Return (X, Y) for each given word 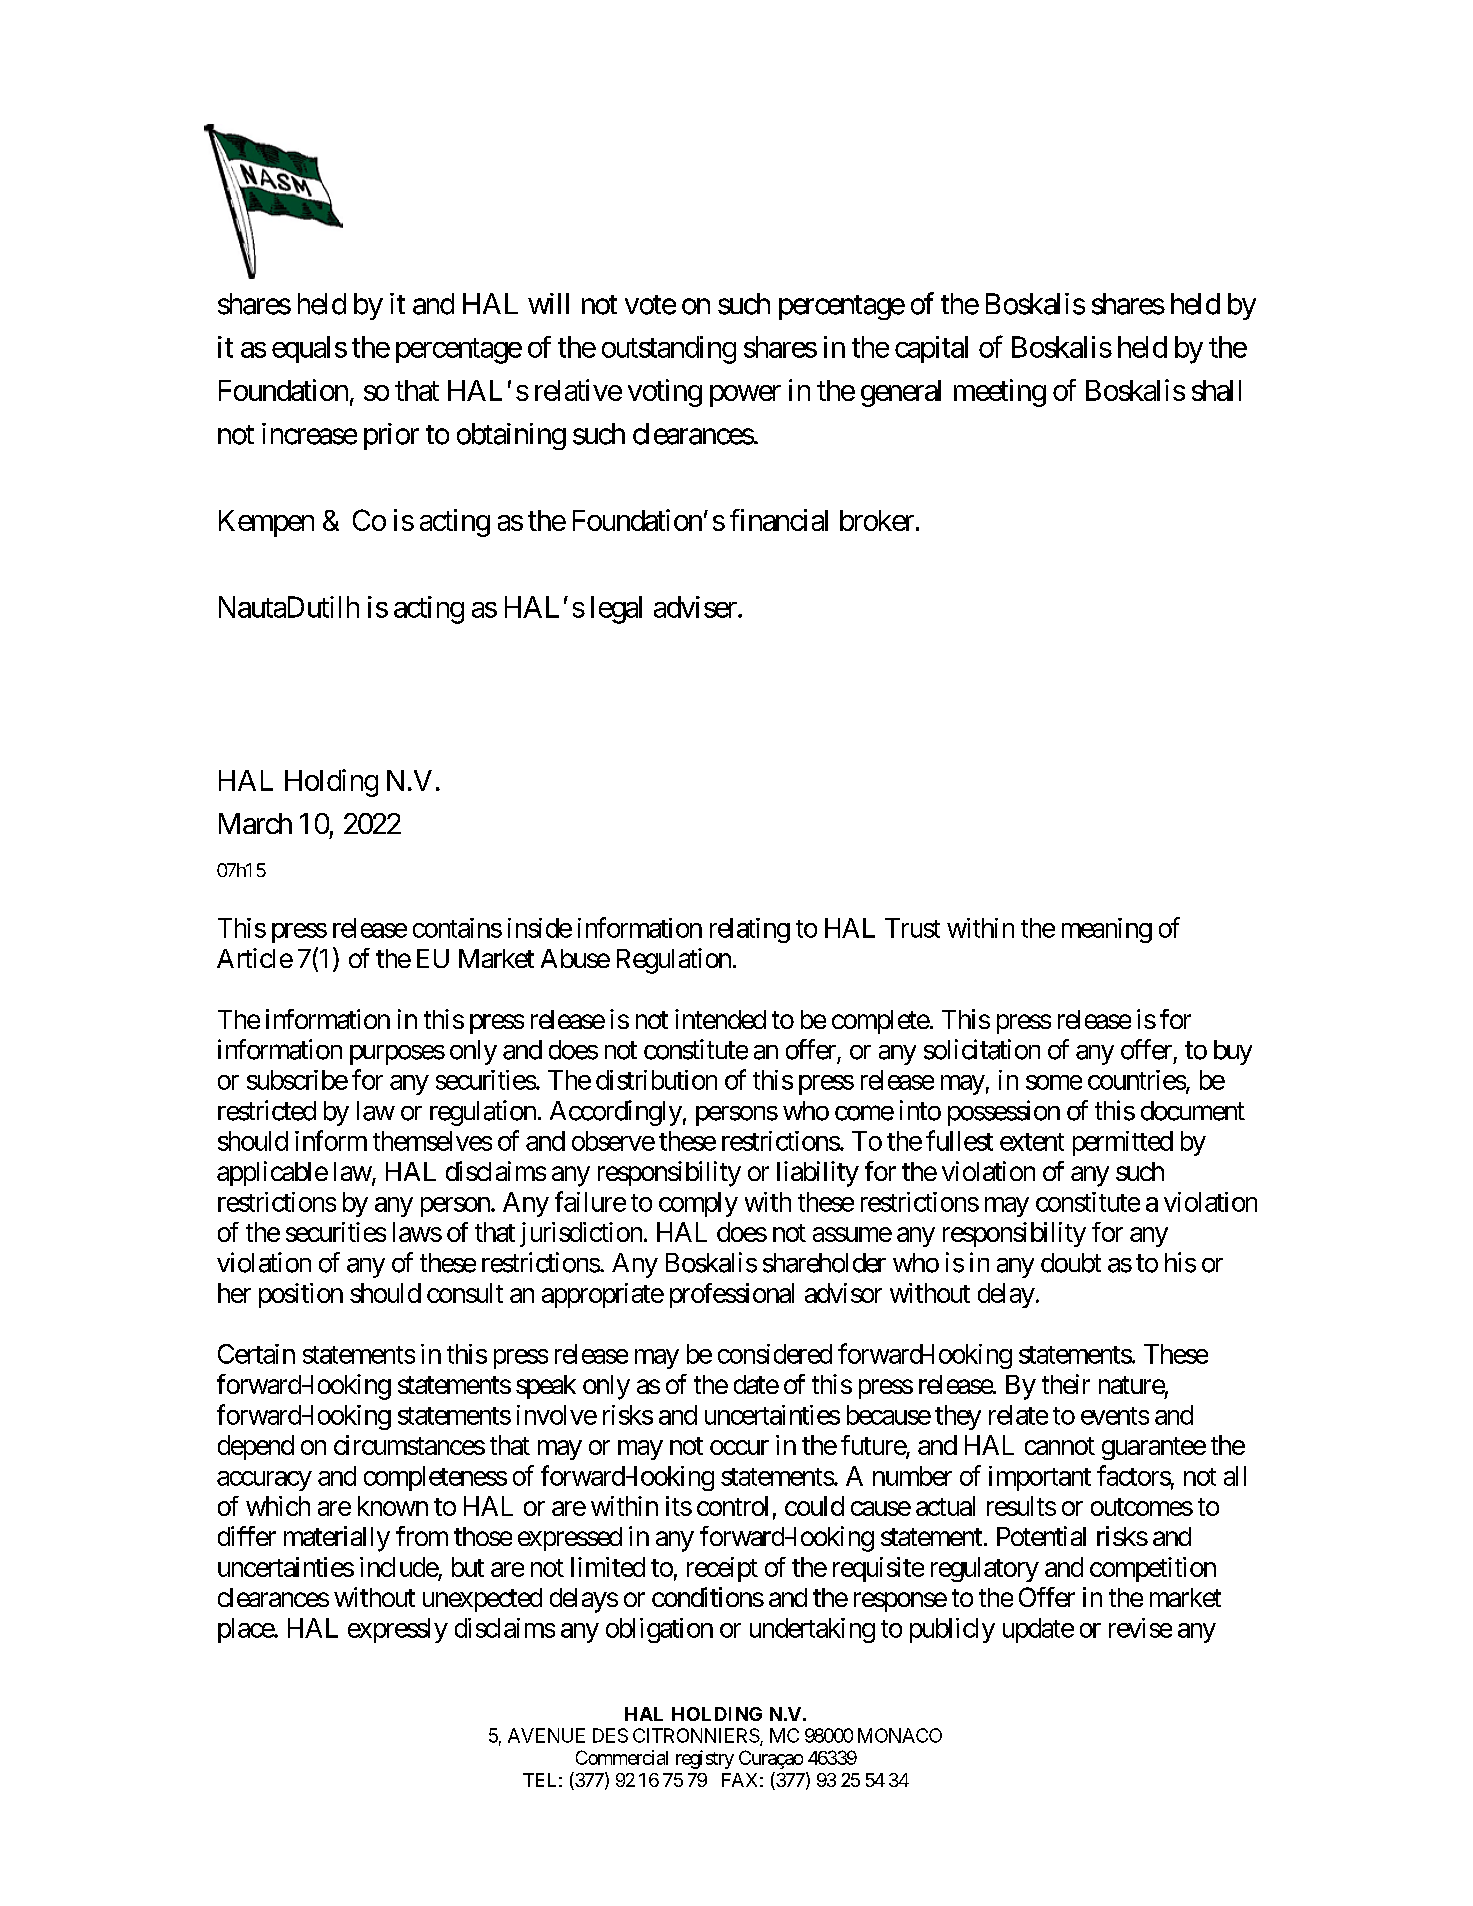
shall (1216, 390)
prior (391, 436)
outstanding (669, 350)
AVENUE (546, 1735)
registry (705, 1759)
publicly (952, 1630)
